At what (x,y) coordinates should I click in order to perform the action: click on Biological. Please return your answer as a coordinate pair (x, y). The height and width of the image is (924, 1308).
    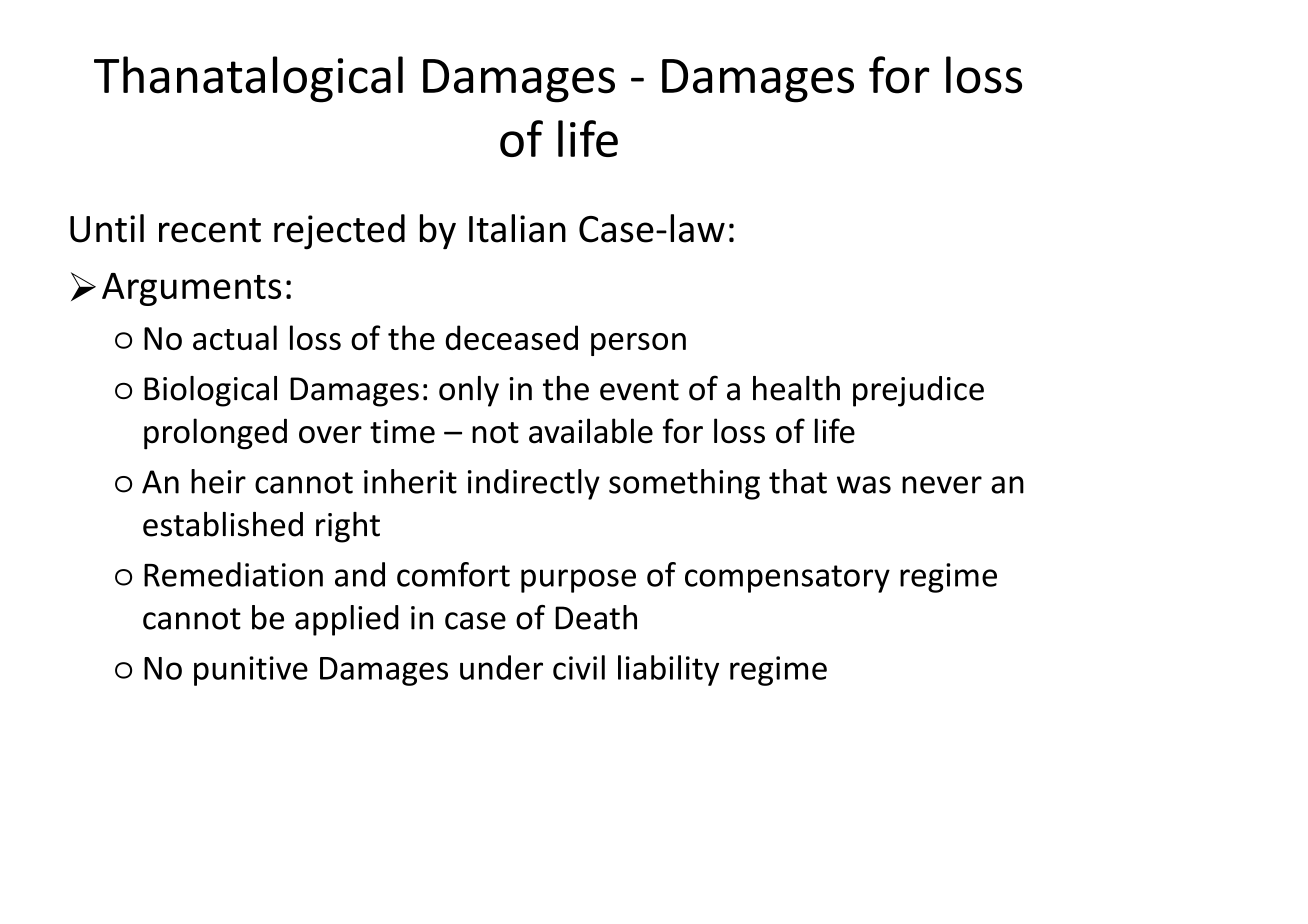
    Looking at the image, I should click on (210, 391).
